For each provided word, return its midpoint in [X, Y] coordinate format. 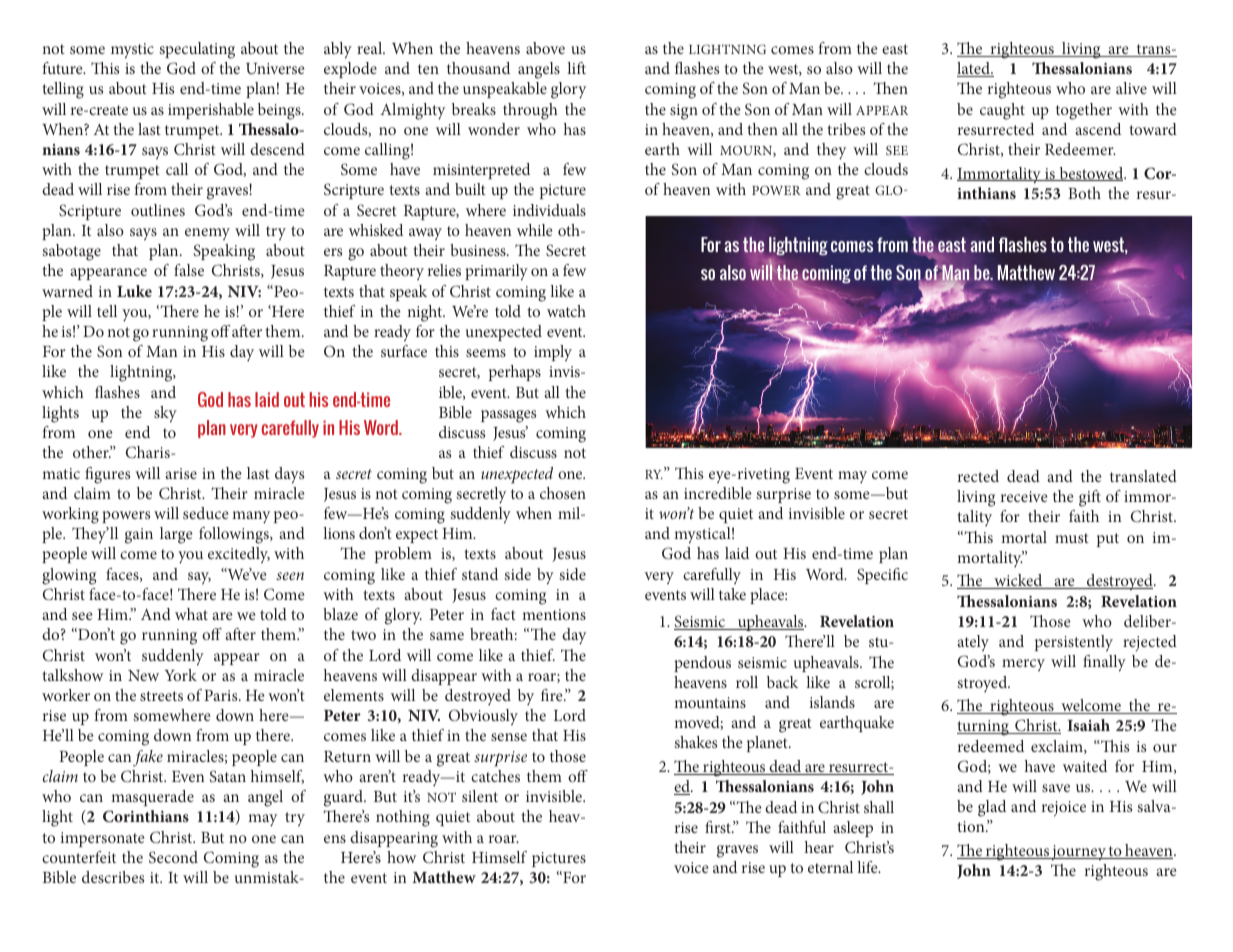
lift [576, 68]
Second [173, 857]
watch [566, 311]
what [191, 614]
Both [1084, 193]
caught [1002, 111]
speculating [197, 50]
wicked [1018, 581]
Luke [134, 291]
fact [503, 614]
